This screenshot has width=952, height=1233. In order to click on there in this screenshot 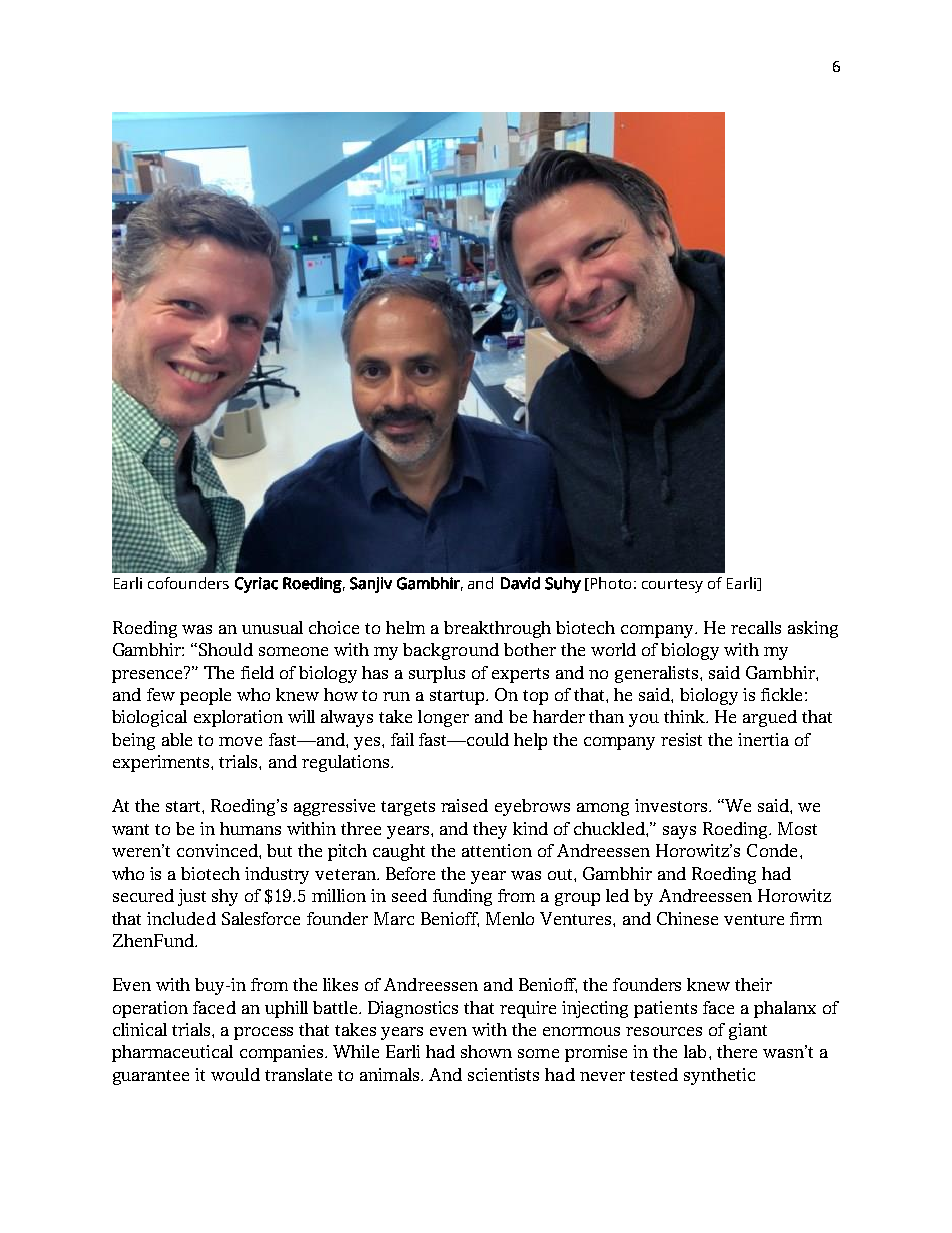, I will do `click(737, 1051)`.
